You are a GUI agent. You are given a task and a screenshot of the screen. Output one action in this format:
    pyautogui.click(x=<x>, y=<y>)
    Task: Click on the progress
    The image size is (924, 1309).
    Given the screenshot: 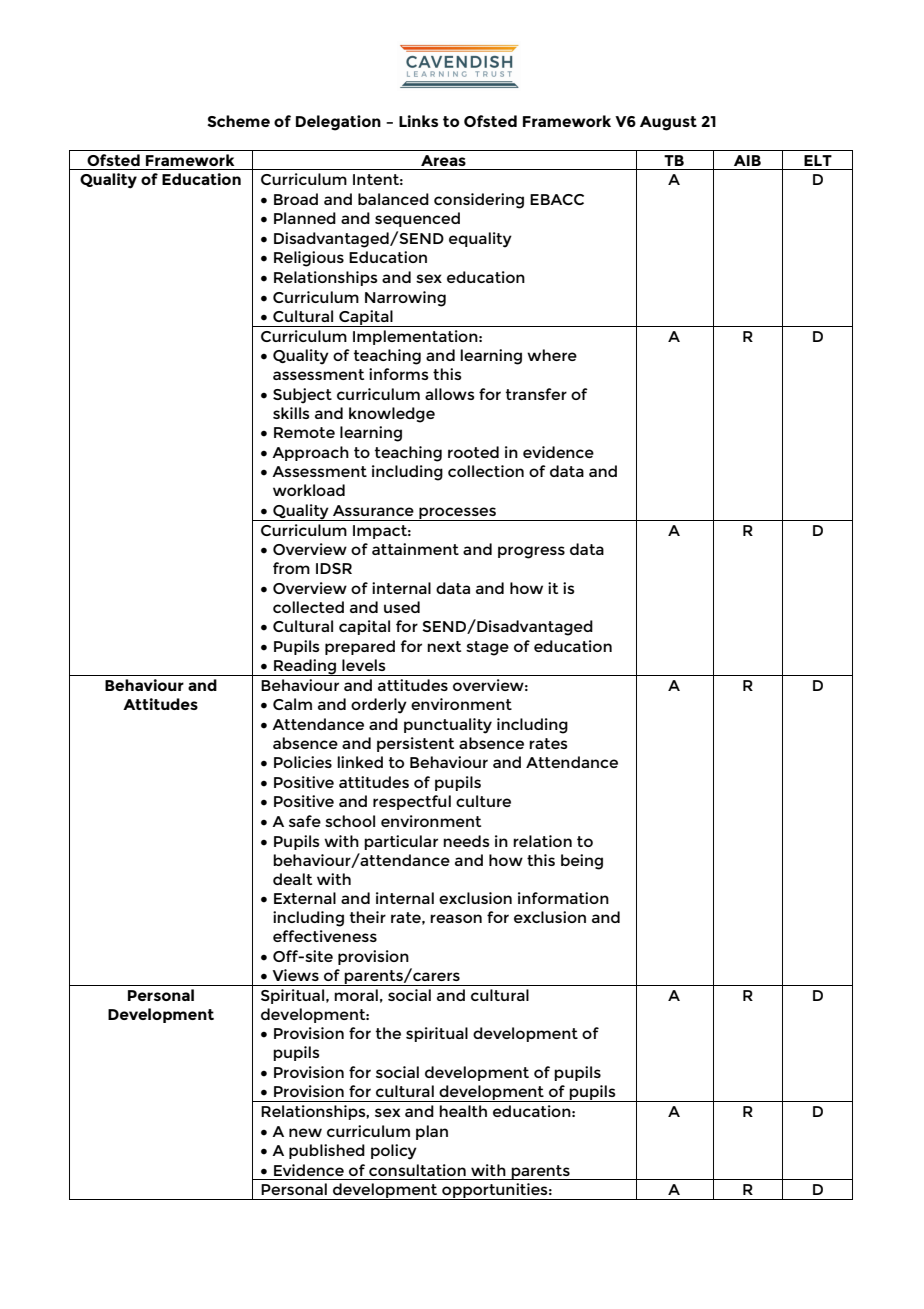 What is the action you would take?
    pyautogui.click(x=531, y=552)
